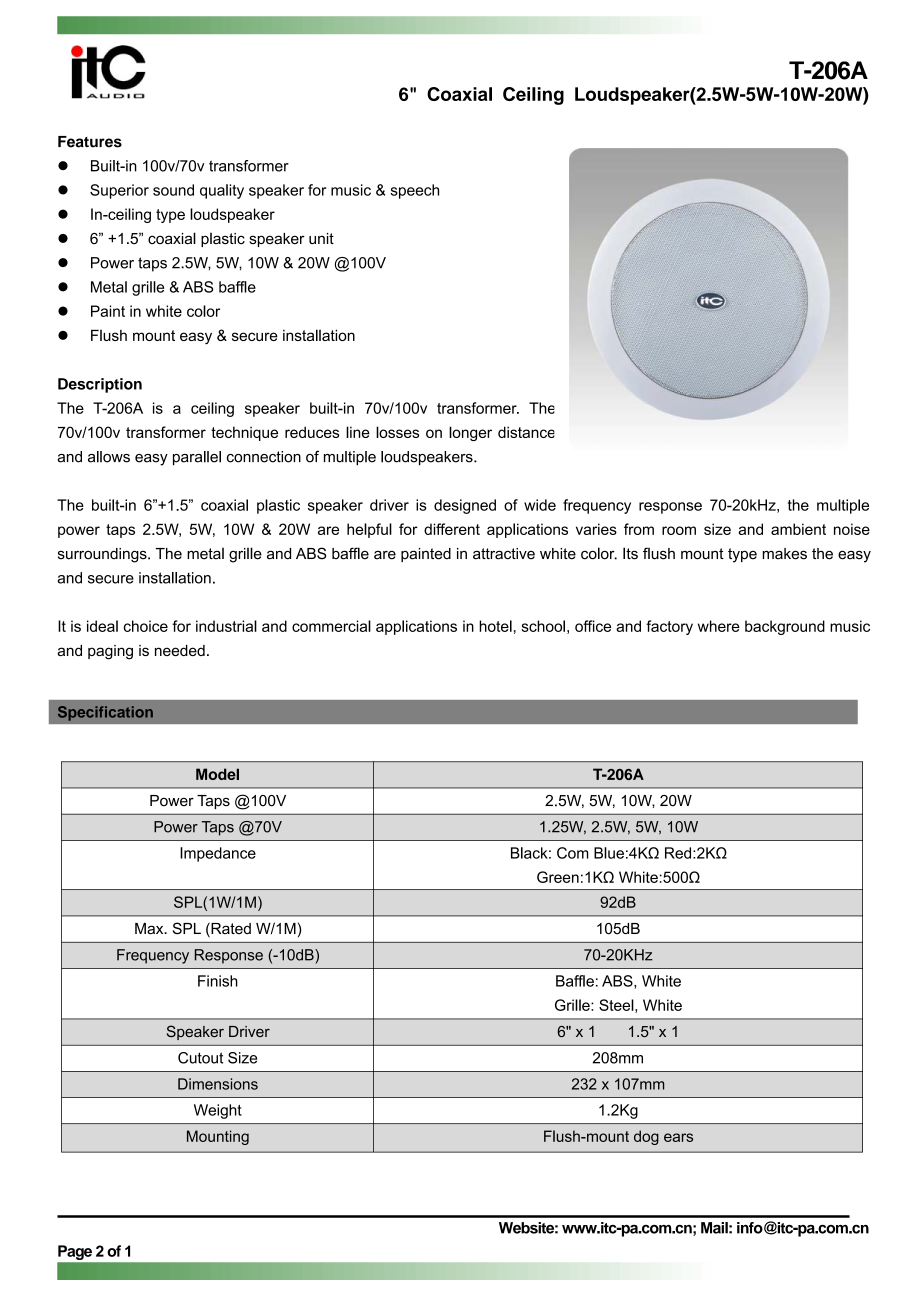  I want to click on Weight, so click(218, 1111).
